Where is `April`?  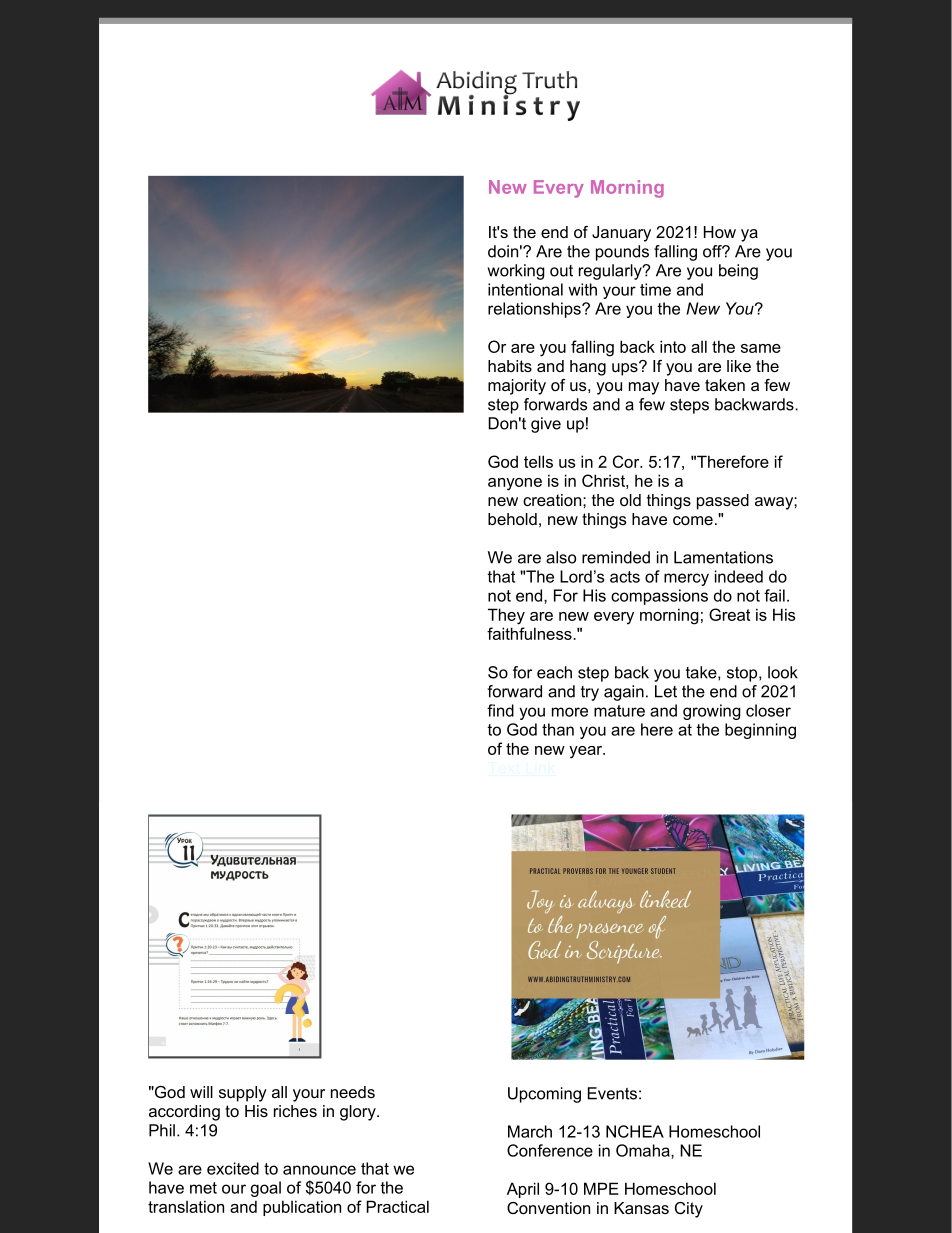 April is located at coordinates (523, 1190).
